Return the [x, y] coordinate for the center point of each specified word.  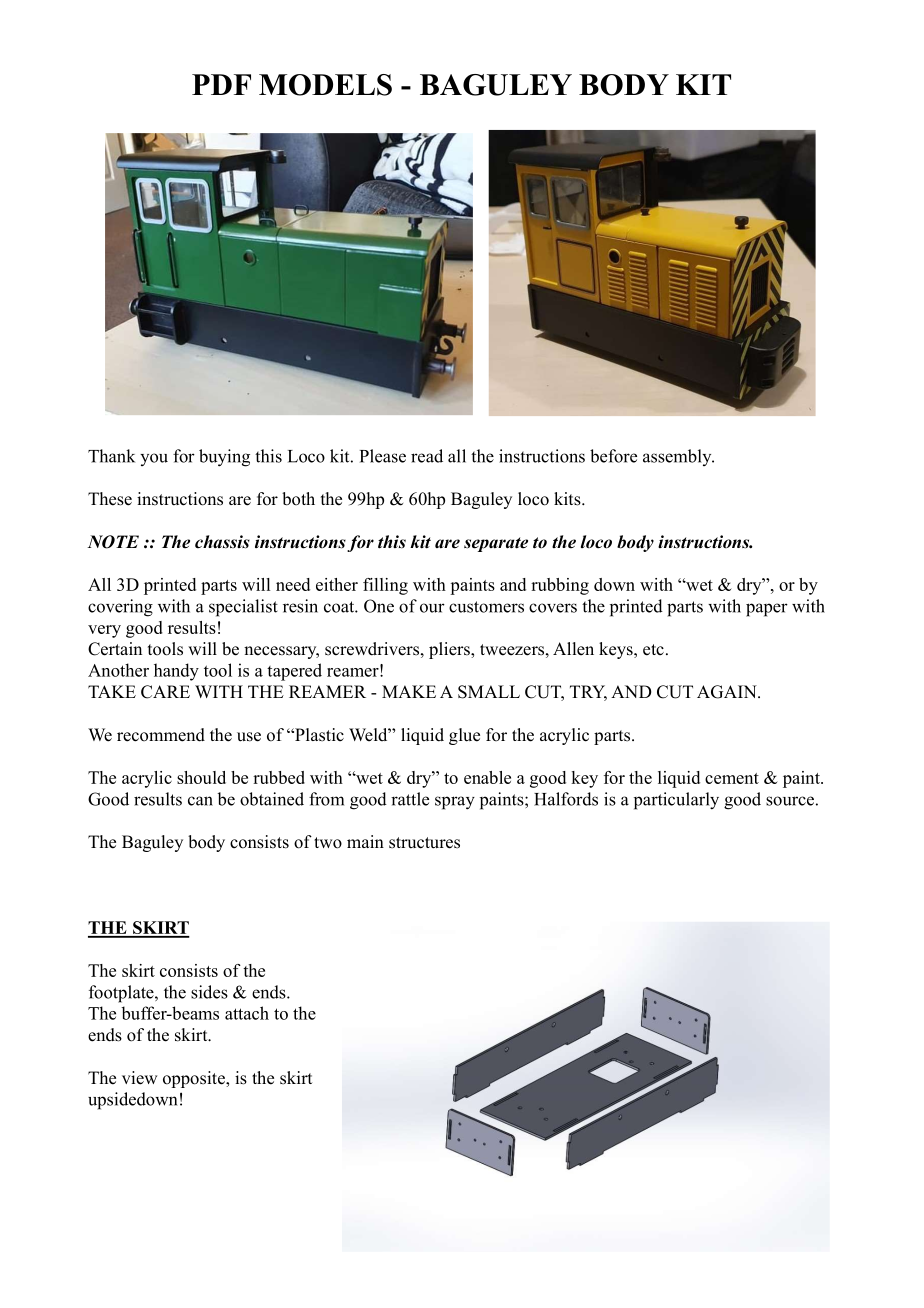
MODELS [325, 85]
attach [247, 1013]
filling [385, 586]
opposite [195, 1079]
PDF [221, 84]
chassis [222, 542]
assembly [678, 457]
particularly [676, 801]
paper [767, 610]
